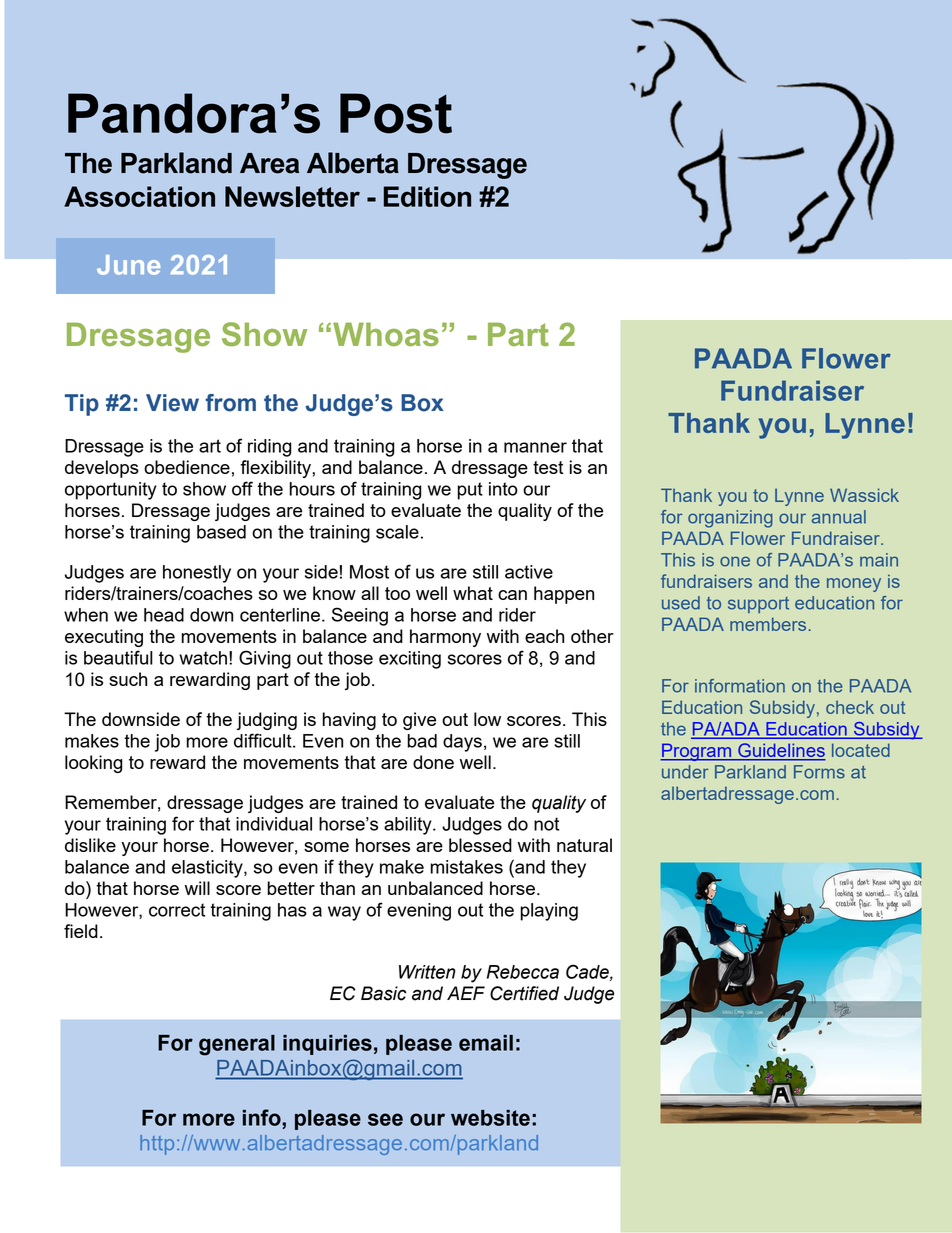 This image has height=1233, width=952. What do you see at coordinates (524, 993) in the image?
I see `Certified` at bounding box center [524, 993].
